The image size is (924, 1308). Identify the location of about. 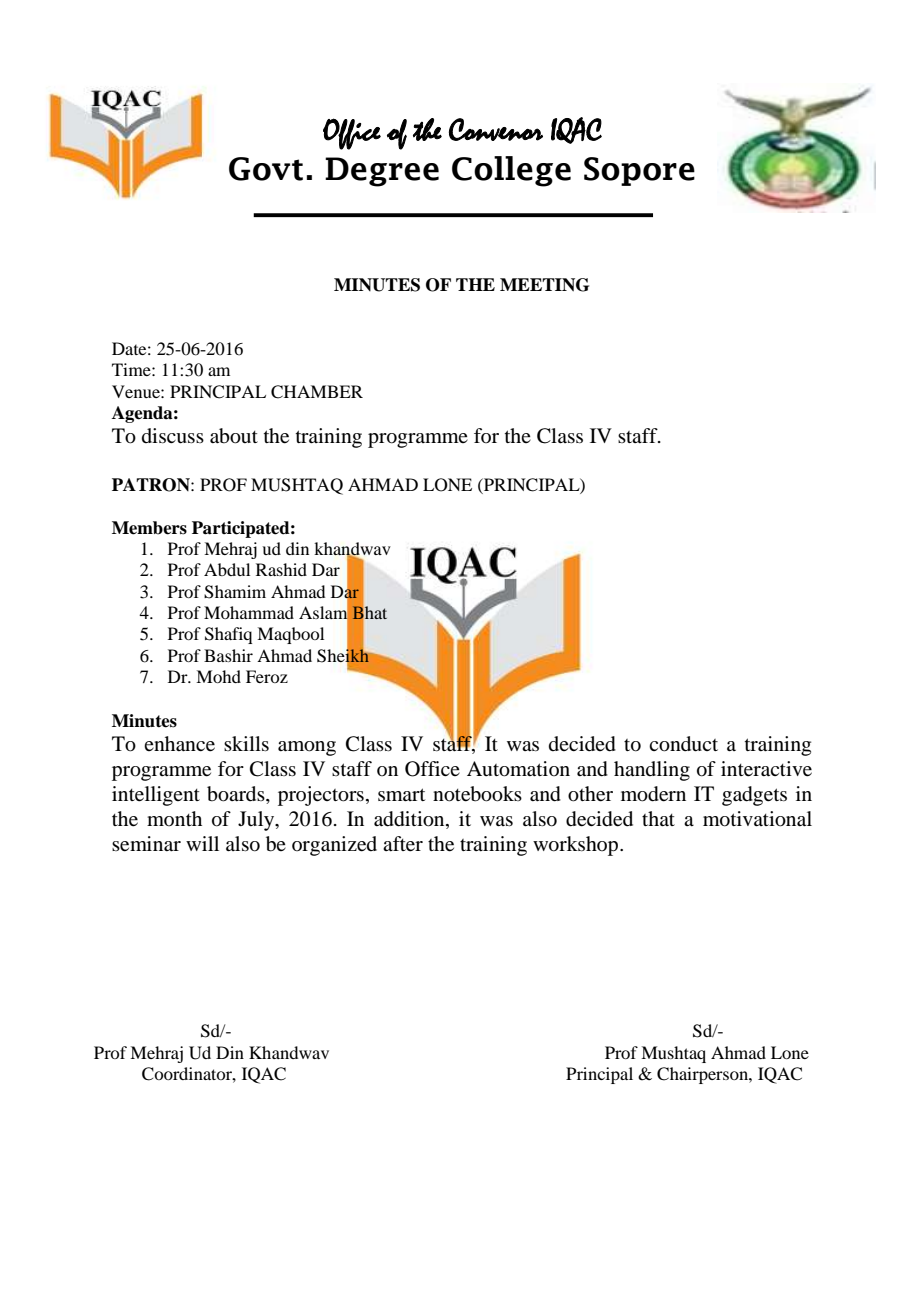
(234, 436).
